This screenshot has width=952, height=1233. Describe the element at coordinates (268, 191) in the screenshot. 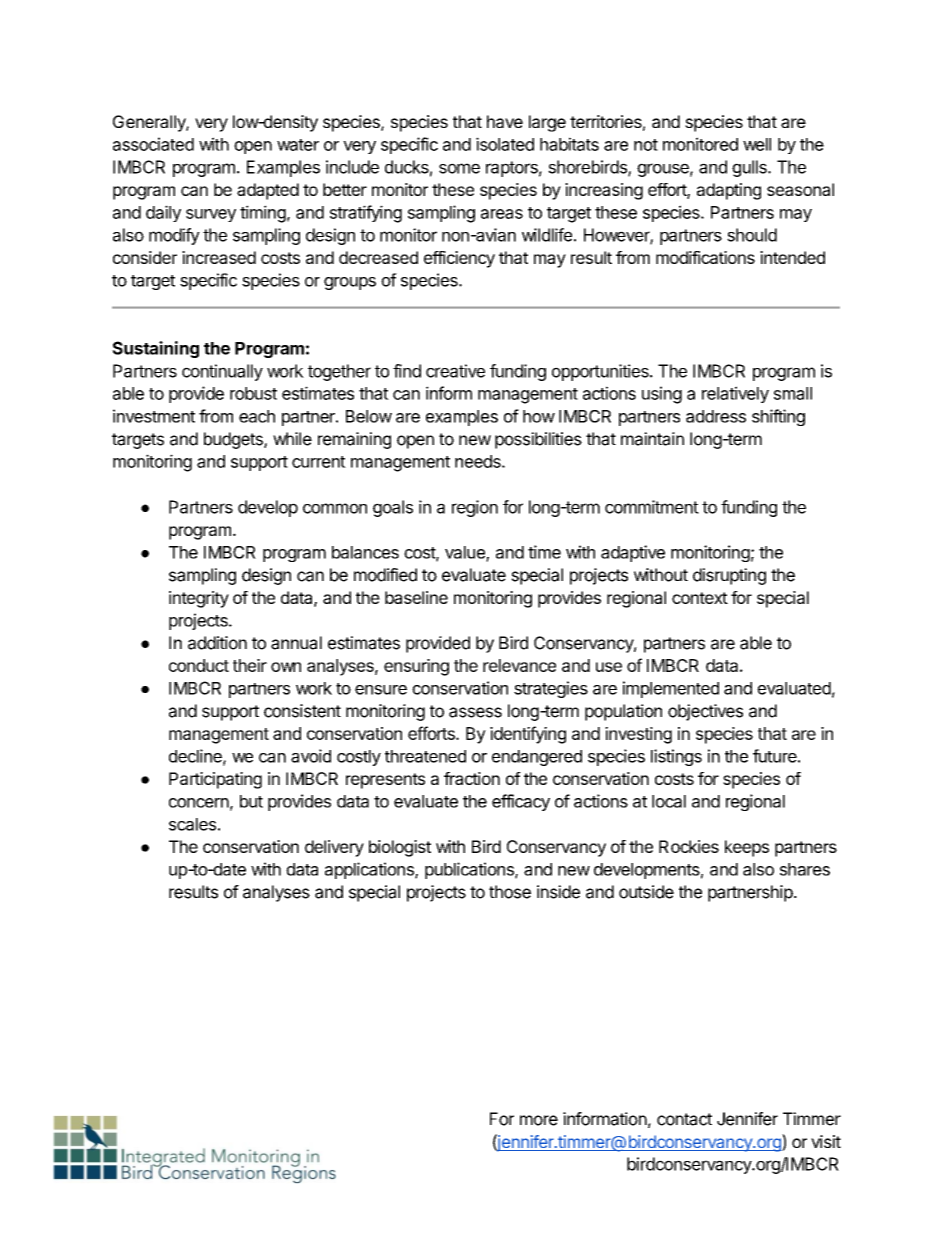

I see `adapted` at that location.
